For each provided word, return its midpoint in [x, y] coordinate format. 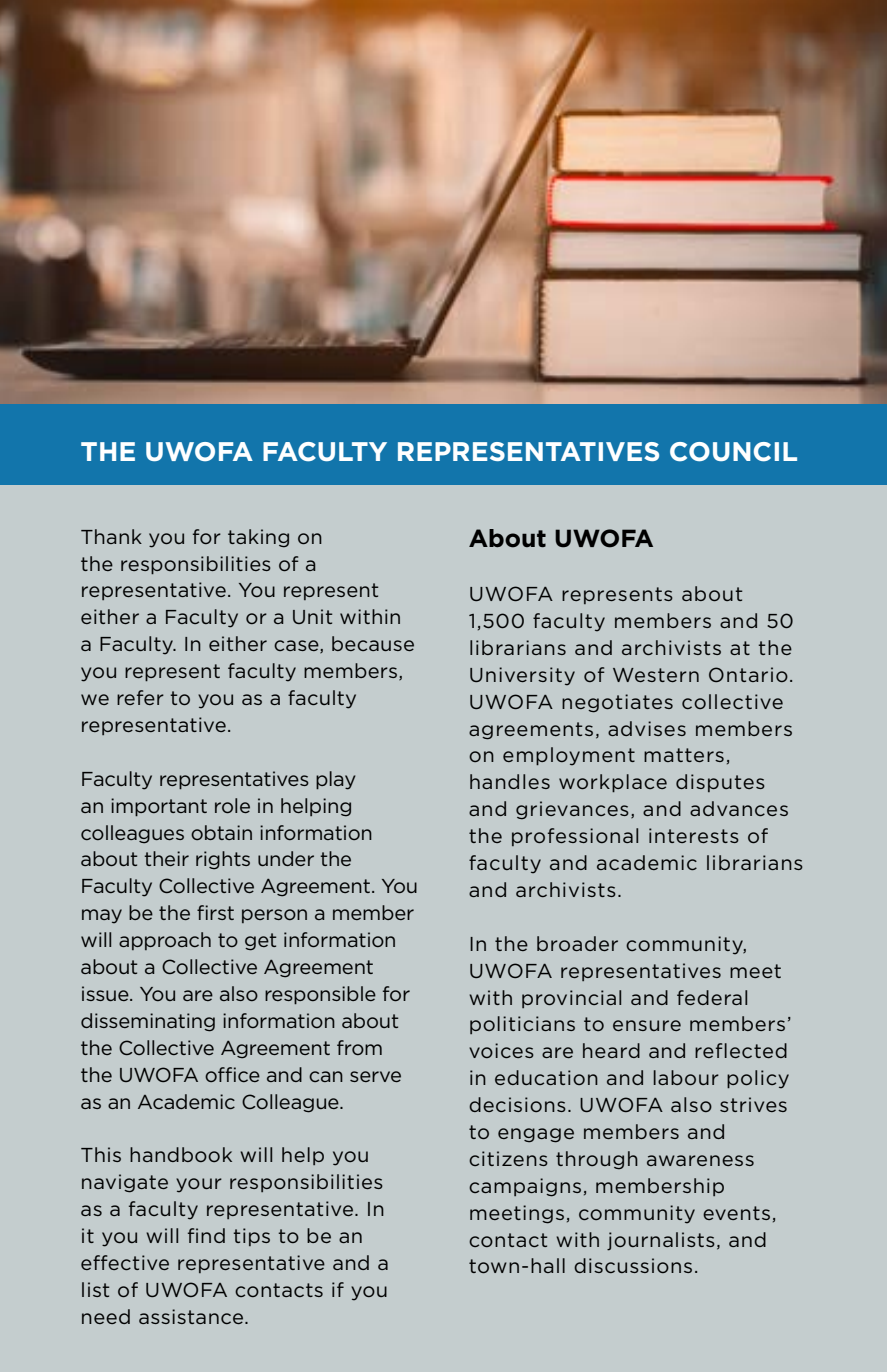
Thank [111, 536]
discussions [633, 1265]
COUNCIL [733, 452]
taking [258, 538]
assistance [192, 1316]
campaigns [525, 1187]
